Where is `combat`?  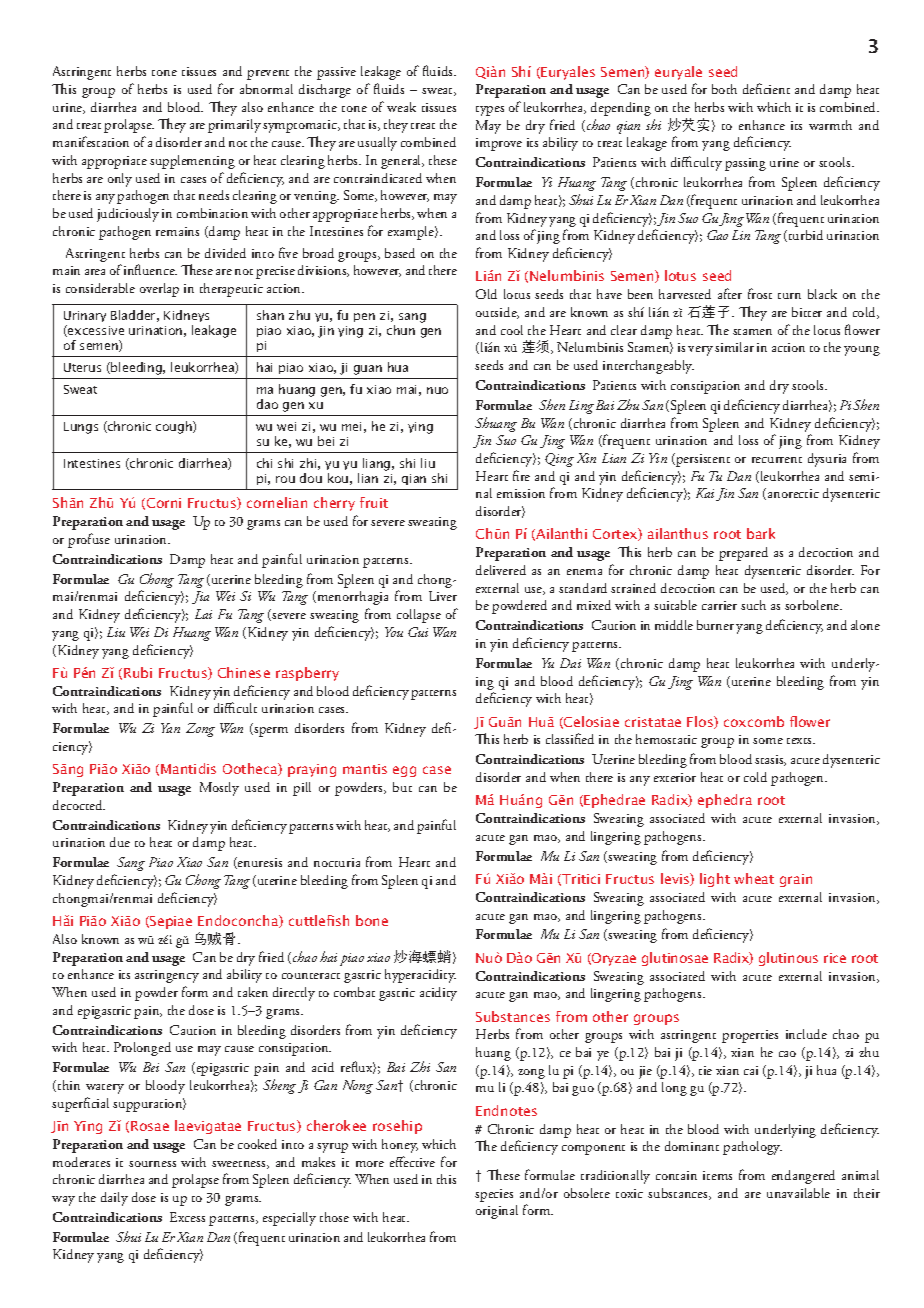
combat is located at coordinates (354, 992).
